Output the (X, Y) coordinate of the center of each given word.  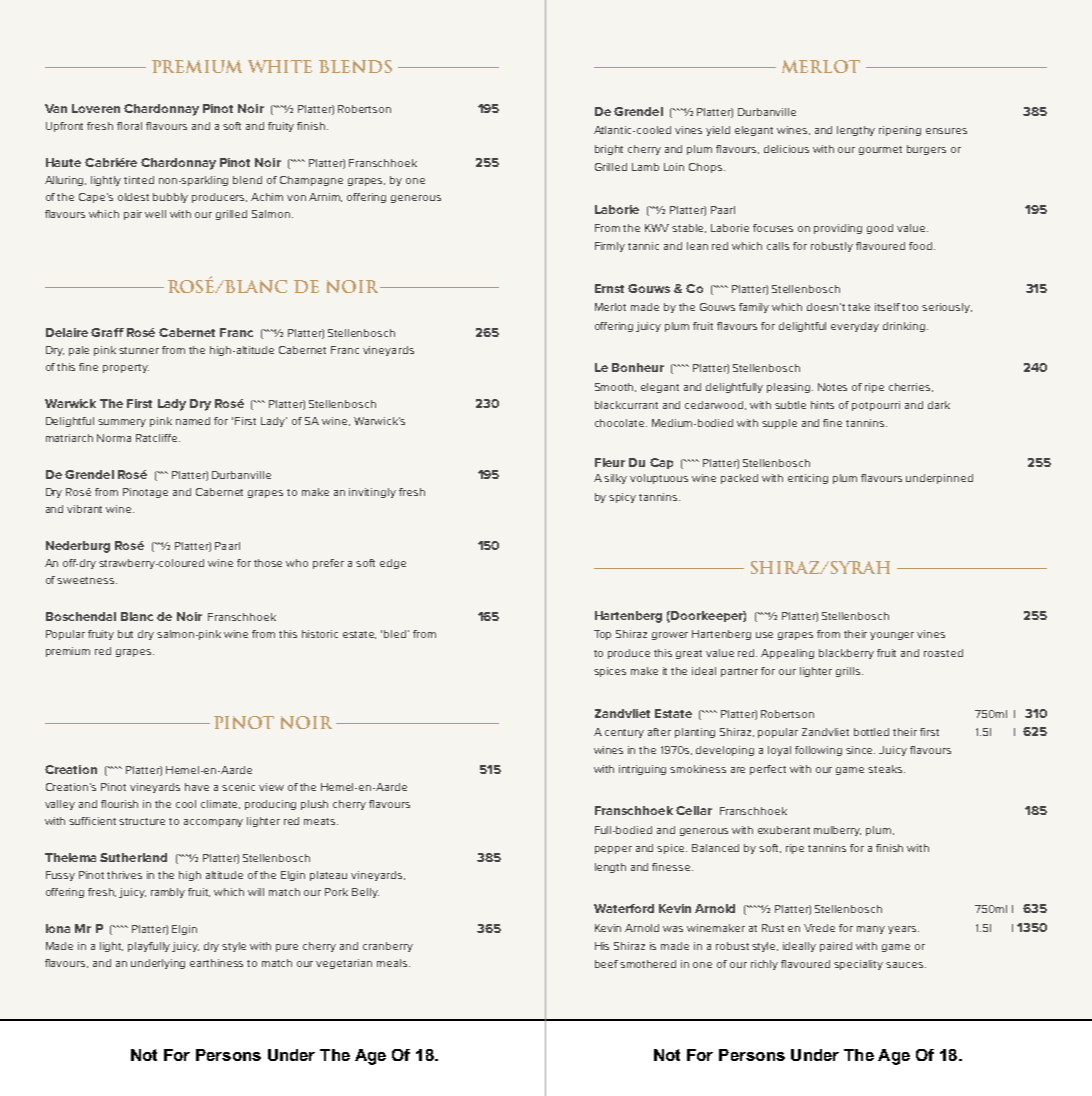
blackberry (846, 654)
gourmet (880, 150)
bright (609, 150)
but (125, 634)
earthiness (216, 963)
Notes (832, 387)
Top (602, 635)
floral (129, 126)
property (126, 368)
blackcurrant (626, 405)
